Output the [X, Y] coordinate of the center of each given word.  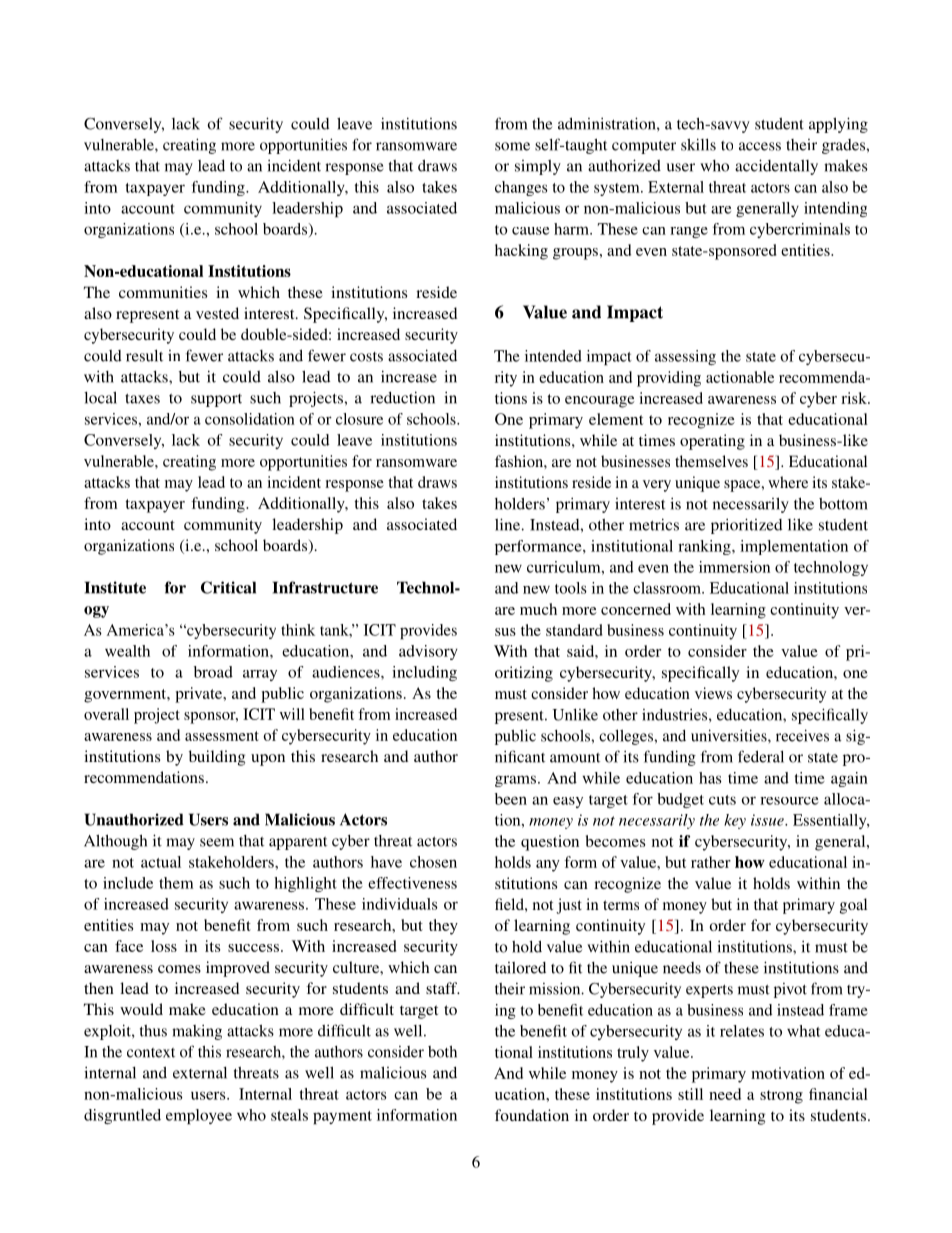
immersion [734, 567]
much [538, 609]
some [512, 146]
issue [768, 820]
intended [553, 356]
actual [161, 862]
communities [163, 292]
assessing [685, 357]
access [760, 146]
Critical [228, 587]
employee [199, 1116]
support [216, 400]
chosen [433, 862]
